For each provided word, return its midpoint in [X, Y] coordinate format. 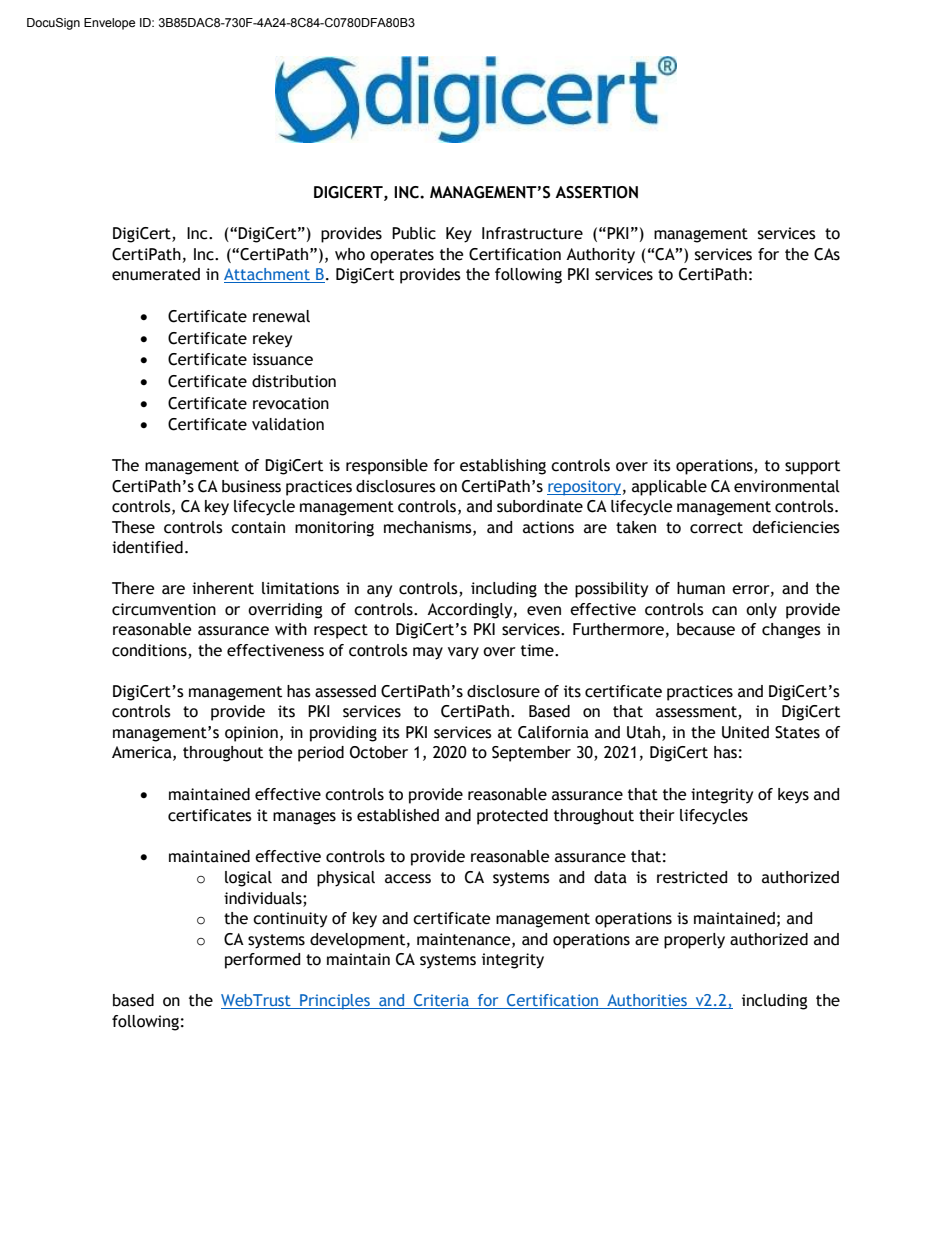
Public [414, 233]
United [745, 732]
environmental [787, 486]
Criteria [441, 1001]
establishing [503, 467]
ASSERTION [596, 192]
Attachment [268, 275]
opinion [251, 734]
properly [694, 941]
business [251, 486]
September [531, 754]
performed [262, 961]
